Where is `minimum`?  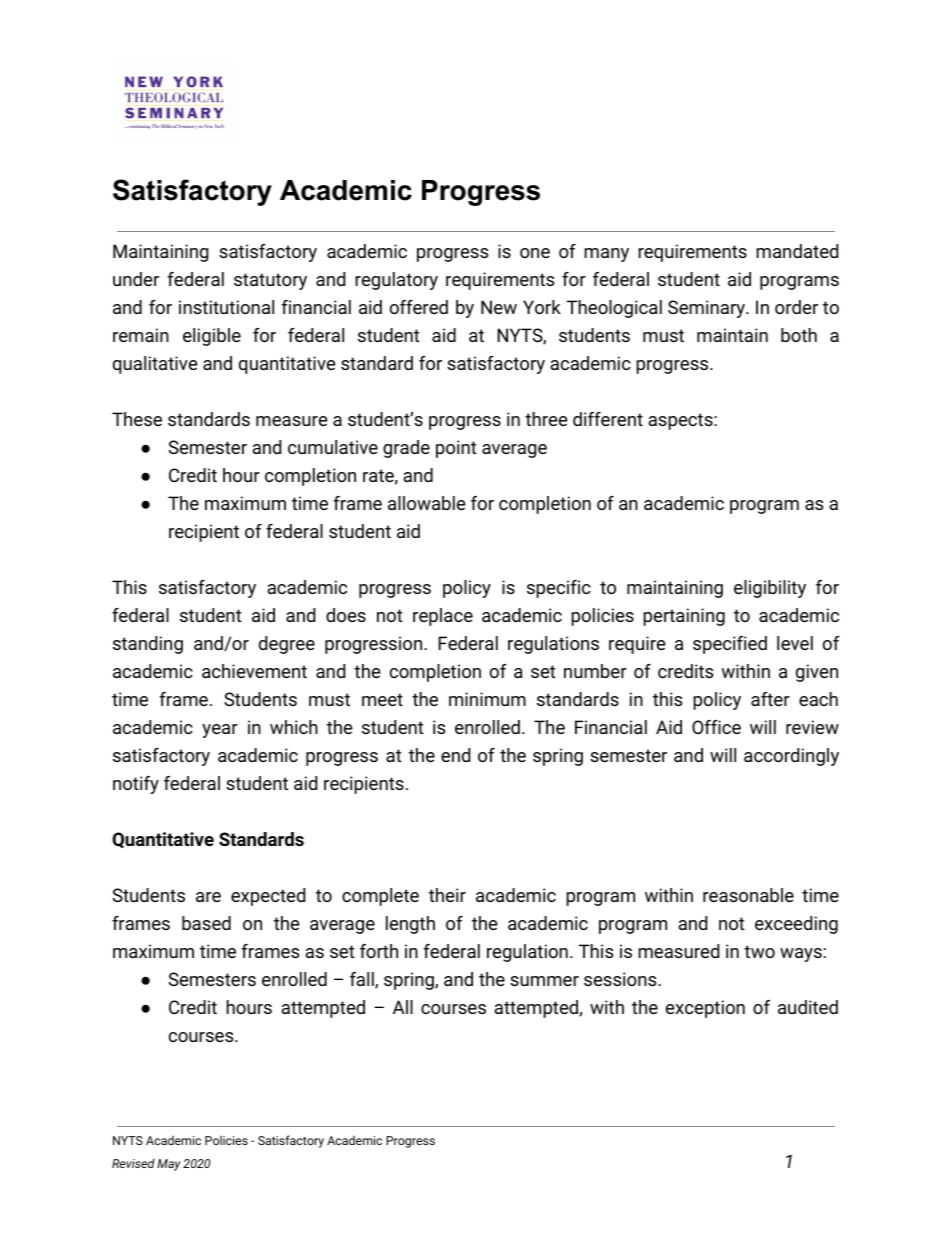 minimum is located at coordinates (487, 699).
